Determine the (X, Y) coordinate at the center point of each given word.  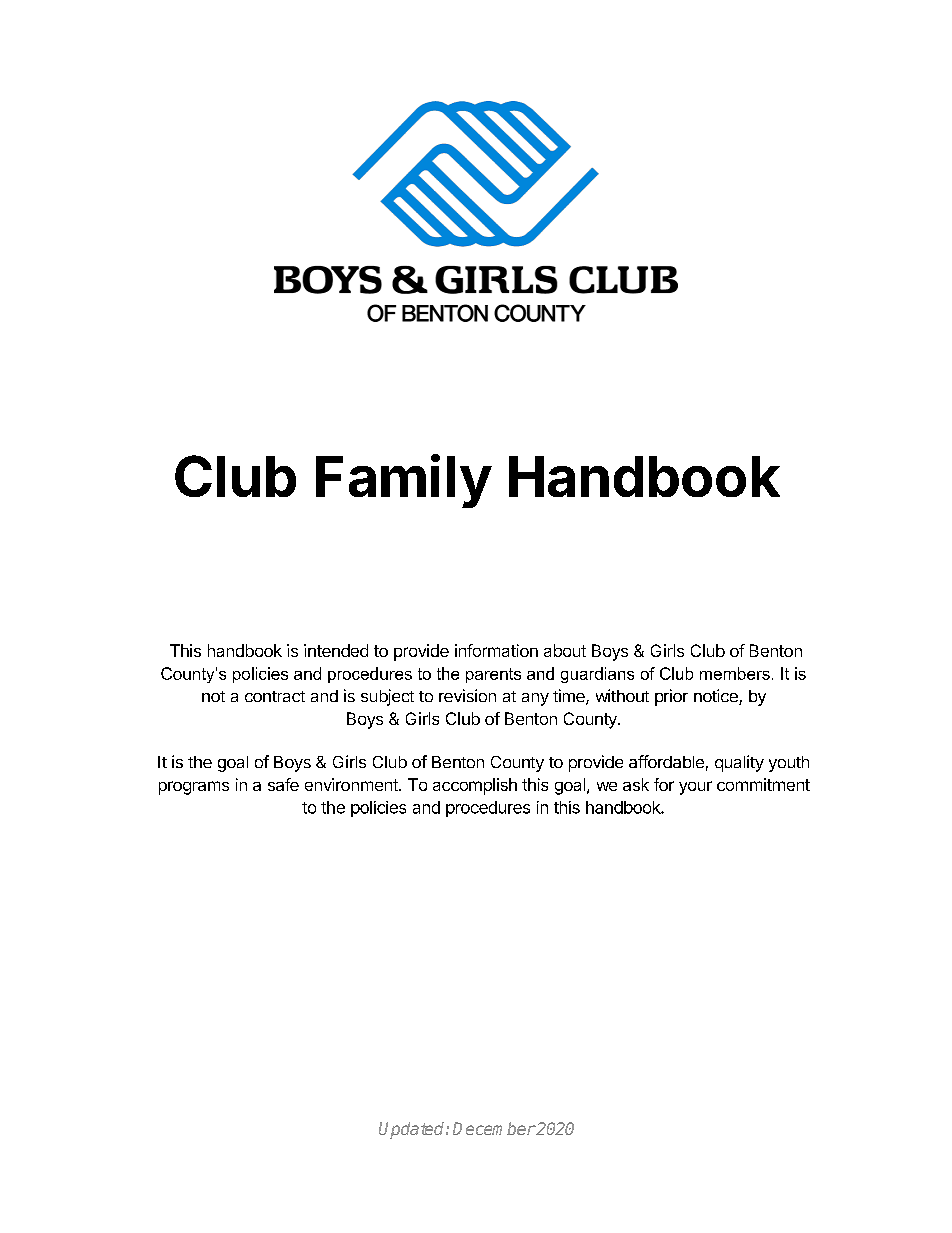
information (496, 650)
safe (283, 784)
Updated (413, 1130)
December (494, 1128)
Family (404, 481)
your (695, 788)
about (565, 650)
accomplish (475, 786)
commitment (763, 784)
